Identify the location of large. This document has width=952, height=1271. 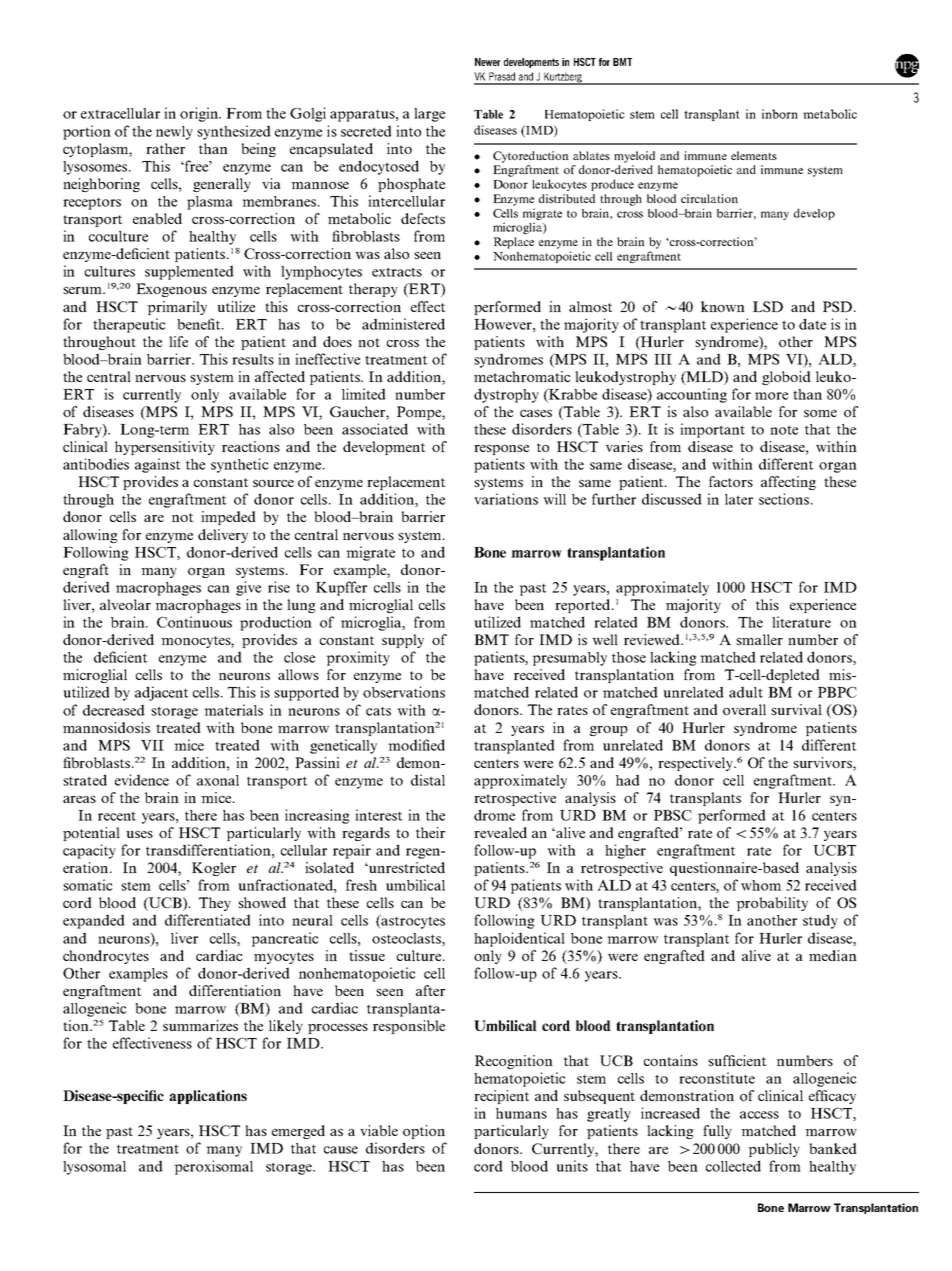
(429, 115).
